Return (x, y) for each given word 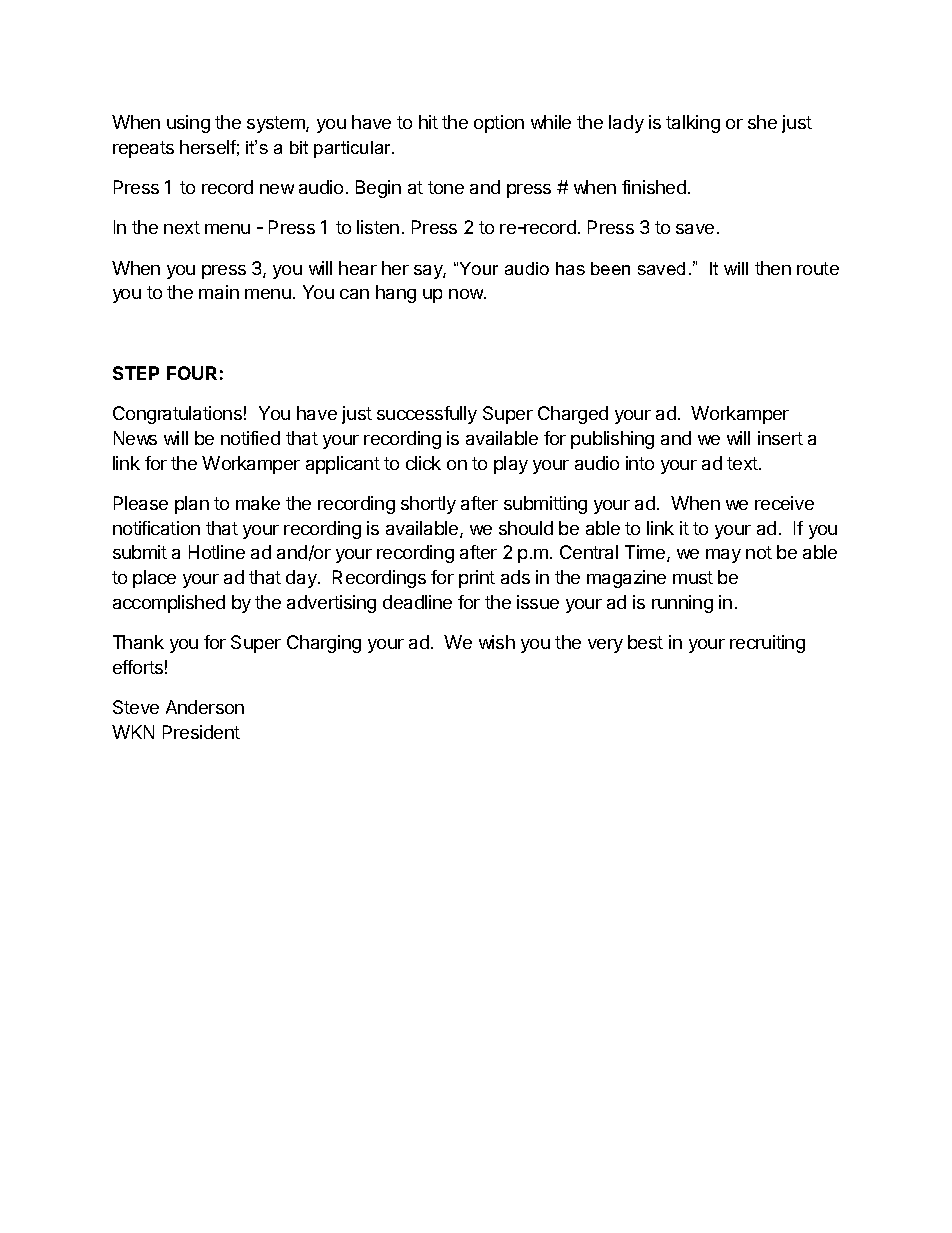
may (723, 556)
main (219, 292)
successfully (427, 415)
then (773, 268)
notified (250, 438)
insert (780, 438)
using (188, 124)
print (477, 579)
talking (693, 124)
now (467, 294)
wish (497, 642)
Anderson (205, 707)
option (499, 124)
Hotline (217, 552)
